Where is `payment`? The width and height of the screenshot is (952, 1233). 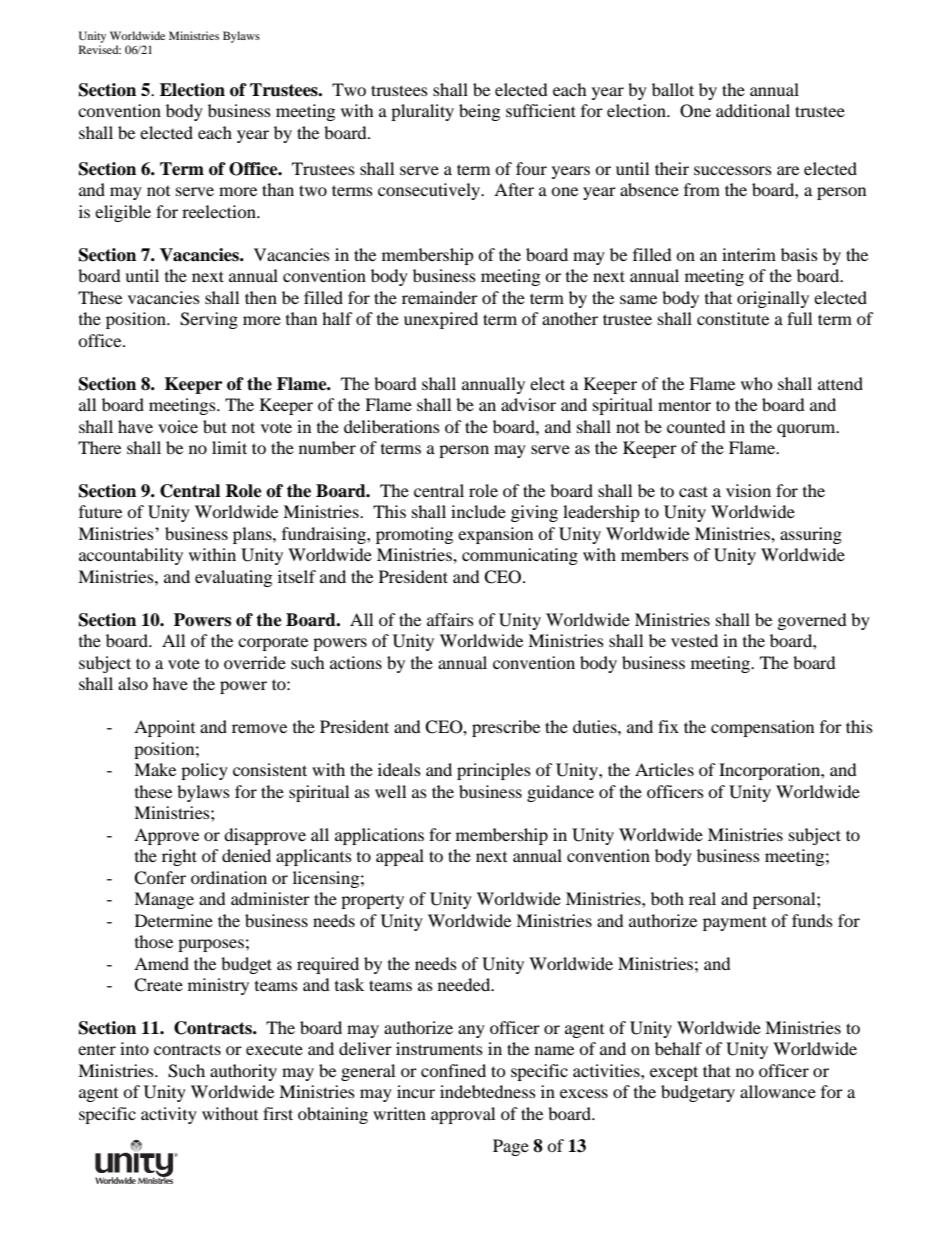
payment is located at coordinates (735, 923).
